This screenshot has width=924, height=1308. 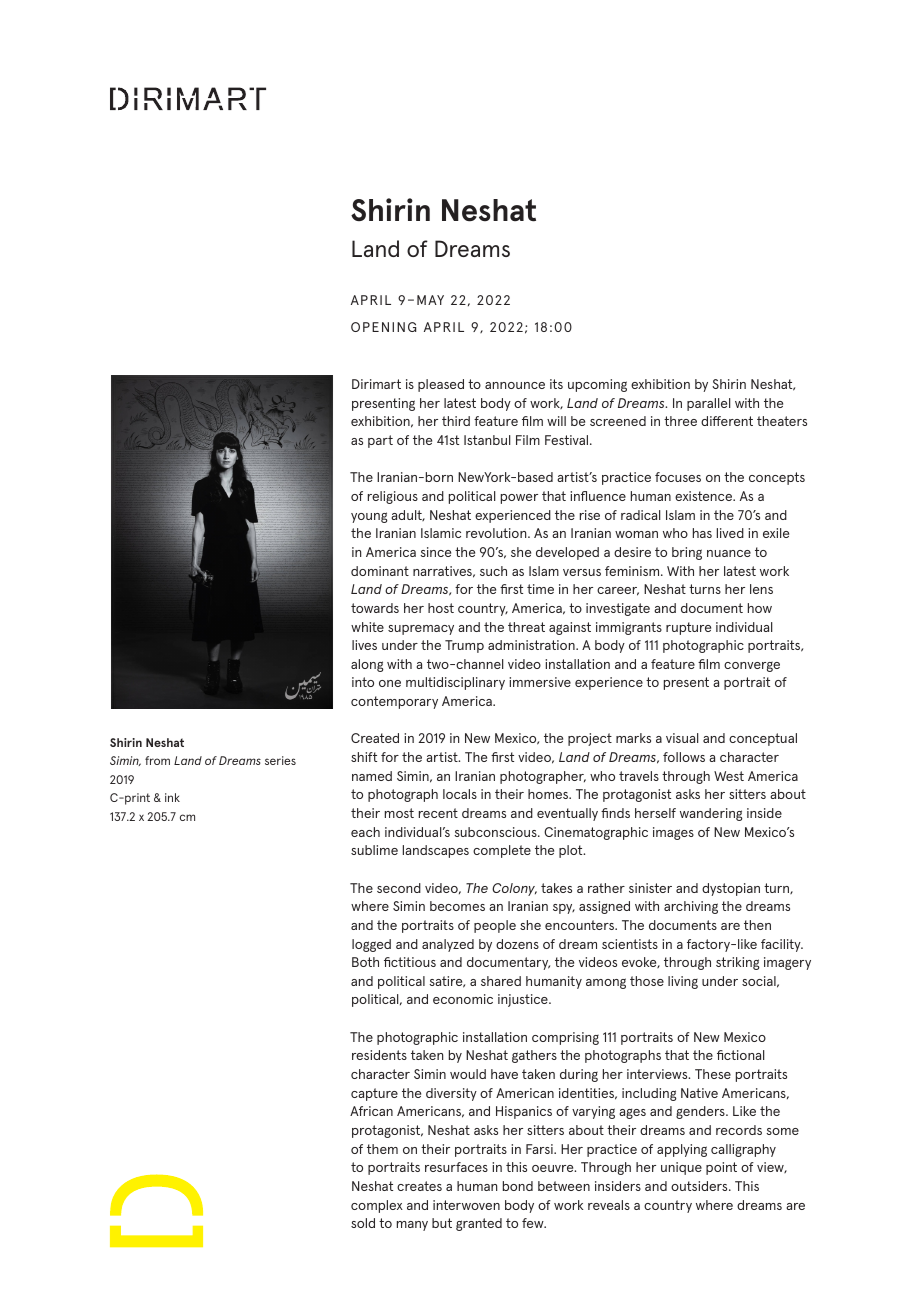 I want to click on striking, so click(x=737, y=963).
